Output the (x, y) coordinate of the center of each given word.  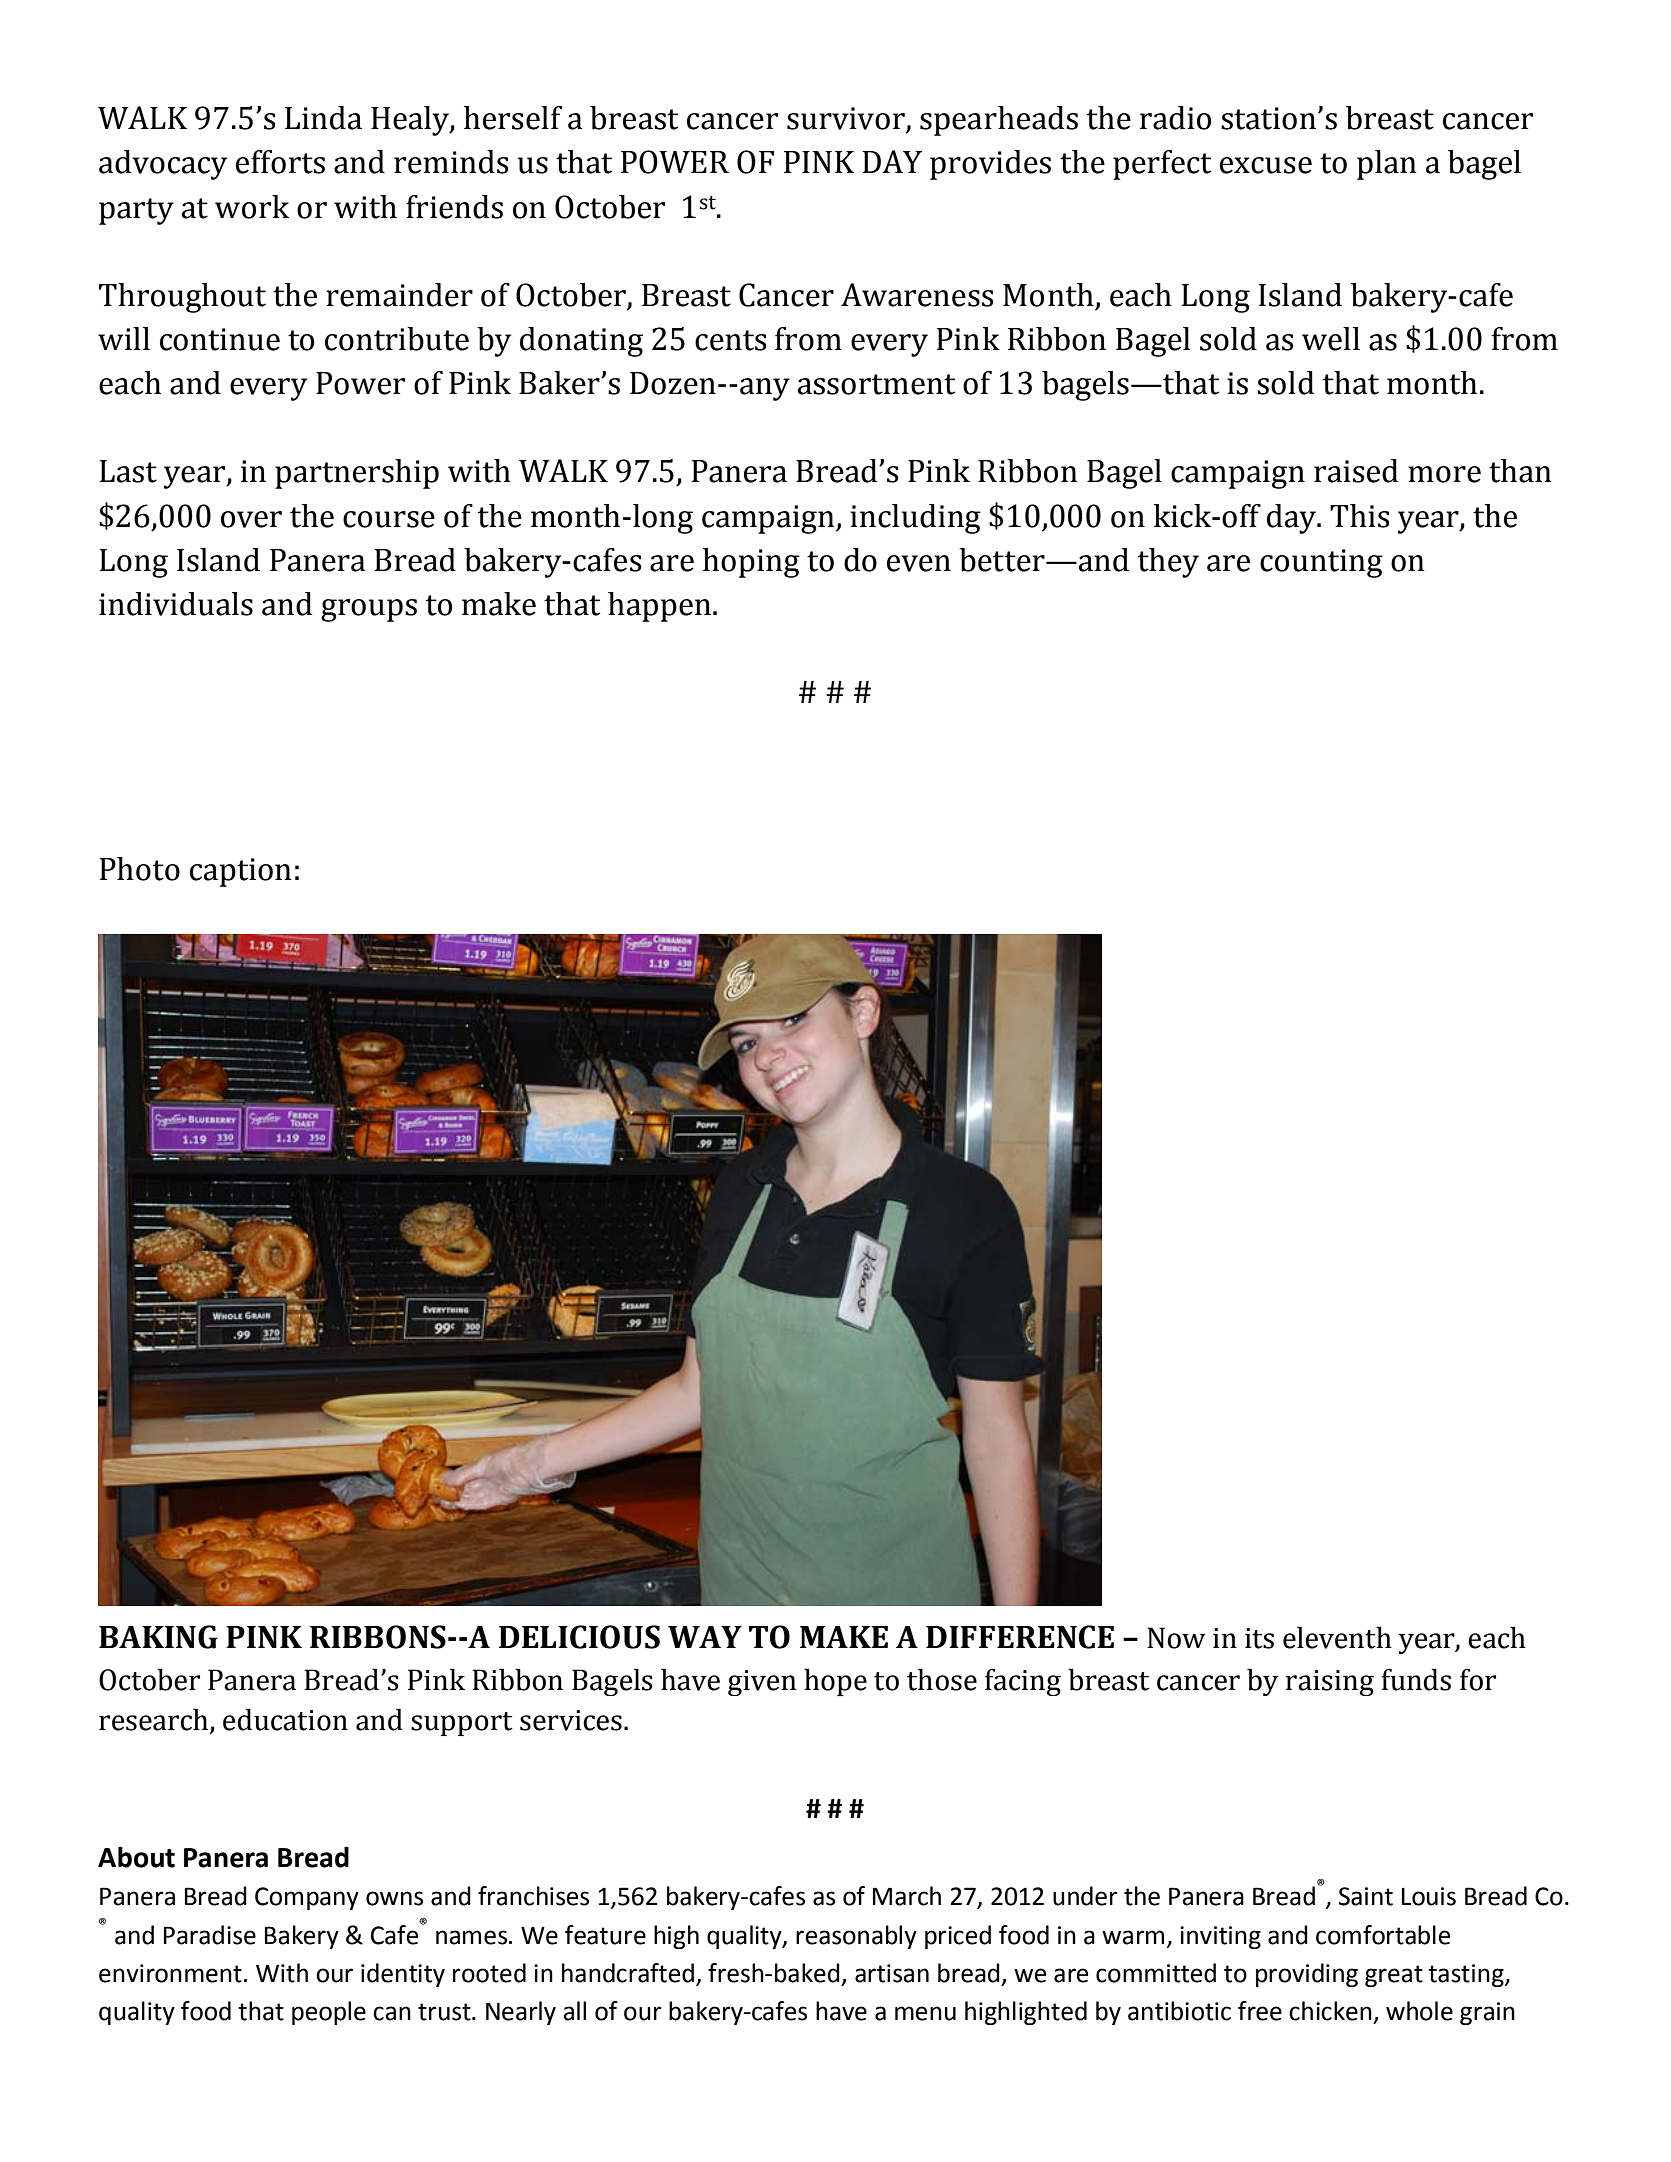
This (1360, 516)
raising (1330, 1683)
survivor (847, 119)
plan (1387, 165)
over (251, 519)
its (1259, 1638)
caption (241, 872)
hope (835, 1682)
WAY (705, 1637)
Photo (140, 869)
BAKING (158, 1637)
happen (659, 607)
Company (307, 1898)
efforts (280, 162)
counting (1321, 563)
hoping (751, 563)
